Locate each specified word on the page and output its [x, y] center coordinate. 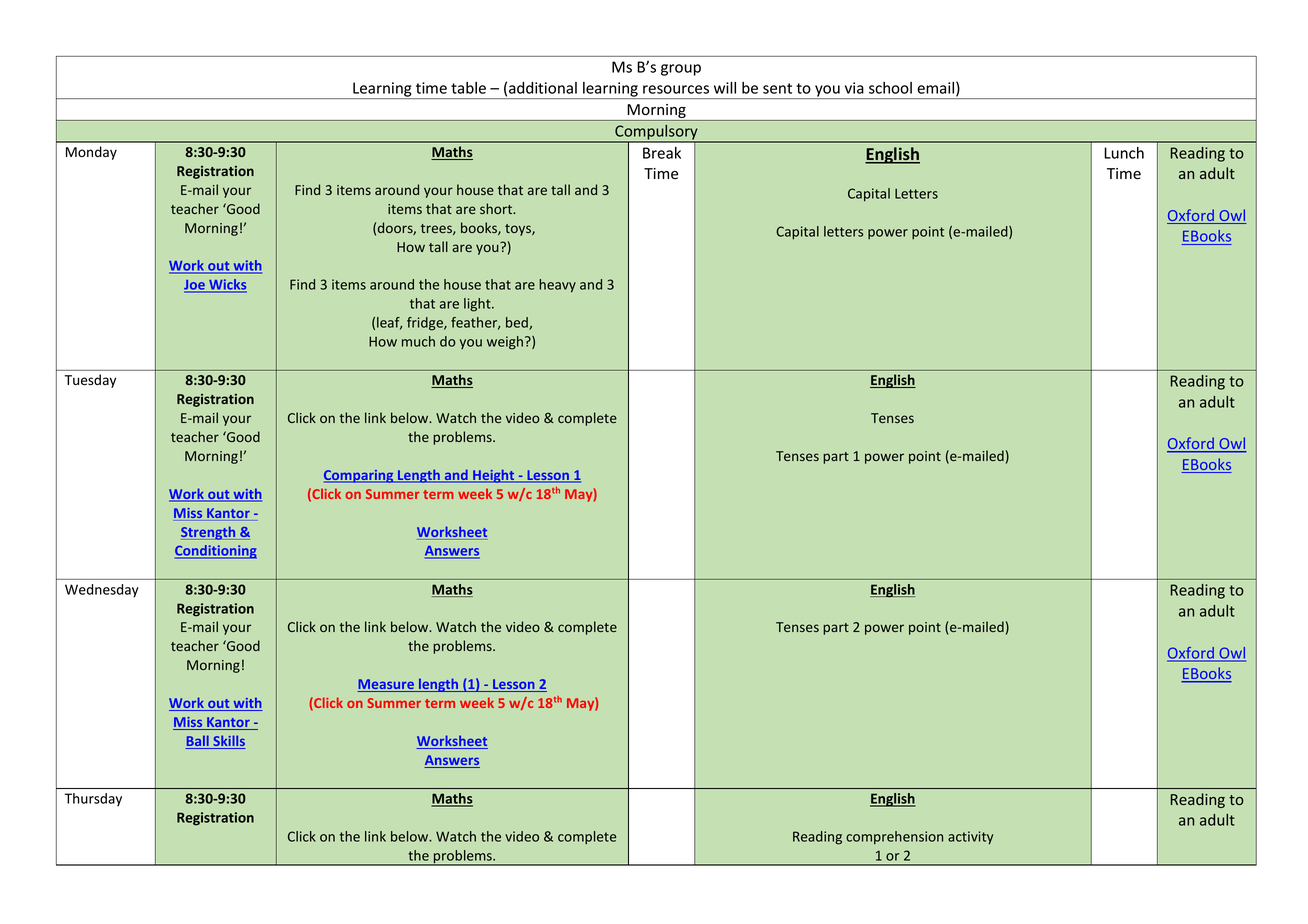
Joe [195, 286]
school [890, 88]
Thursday [93, 799]
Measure [386, 685]
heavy [557, 286]
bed [518, 323]
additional [543, 88]
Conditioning [216, 552]
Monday [91, 153]
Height [494, 476]
